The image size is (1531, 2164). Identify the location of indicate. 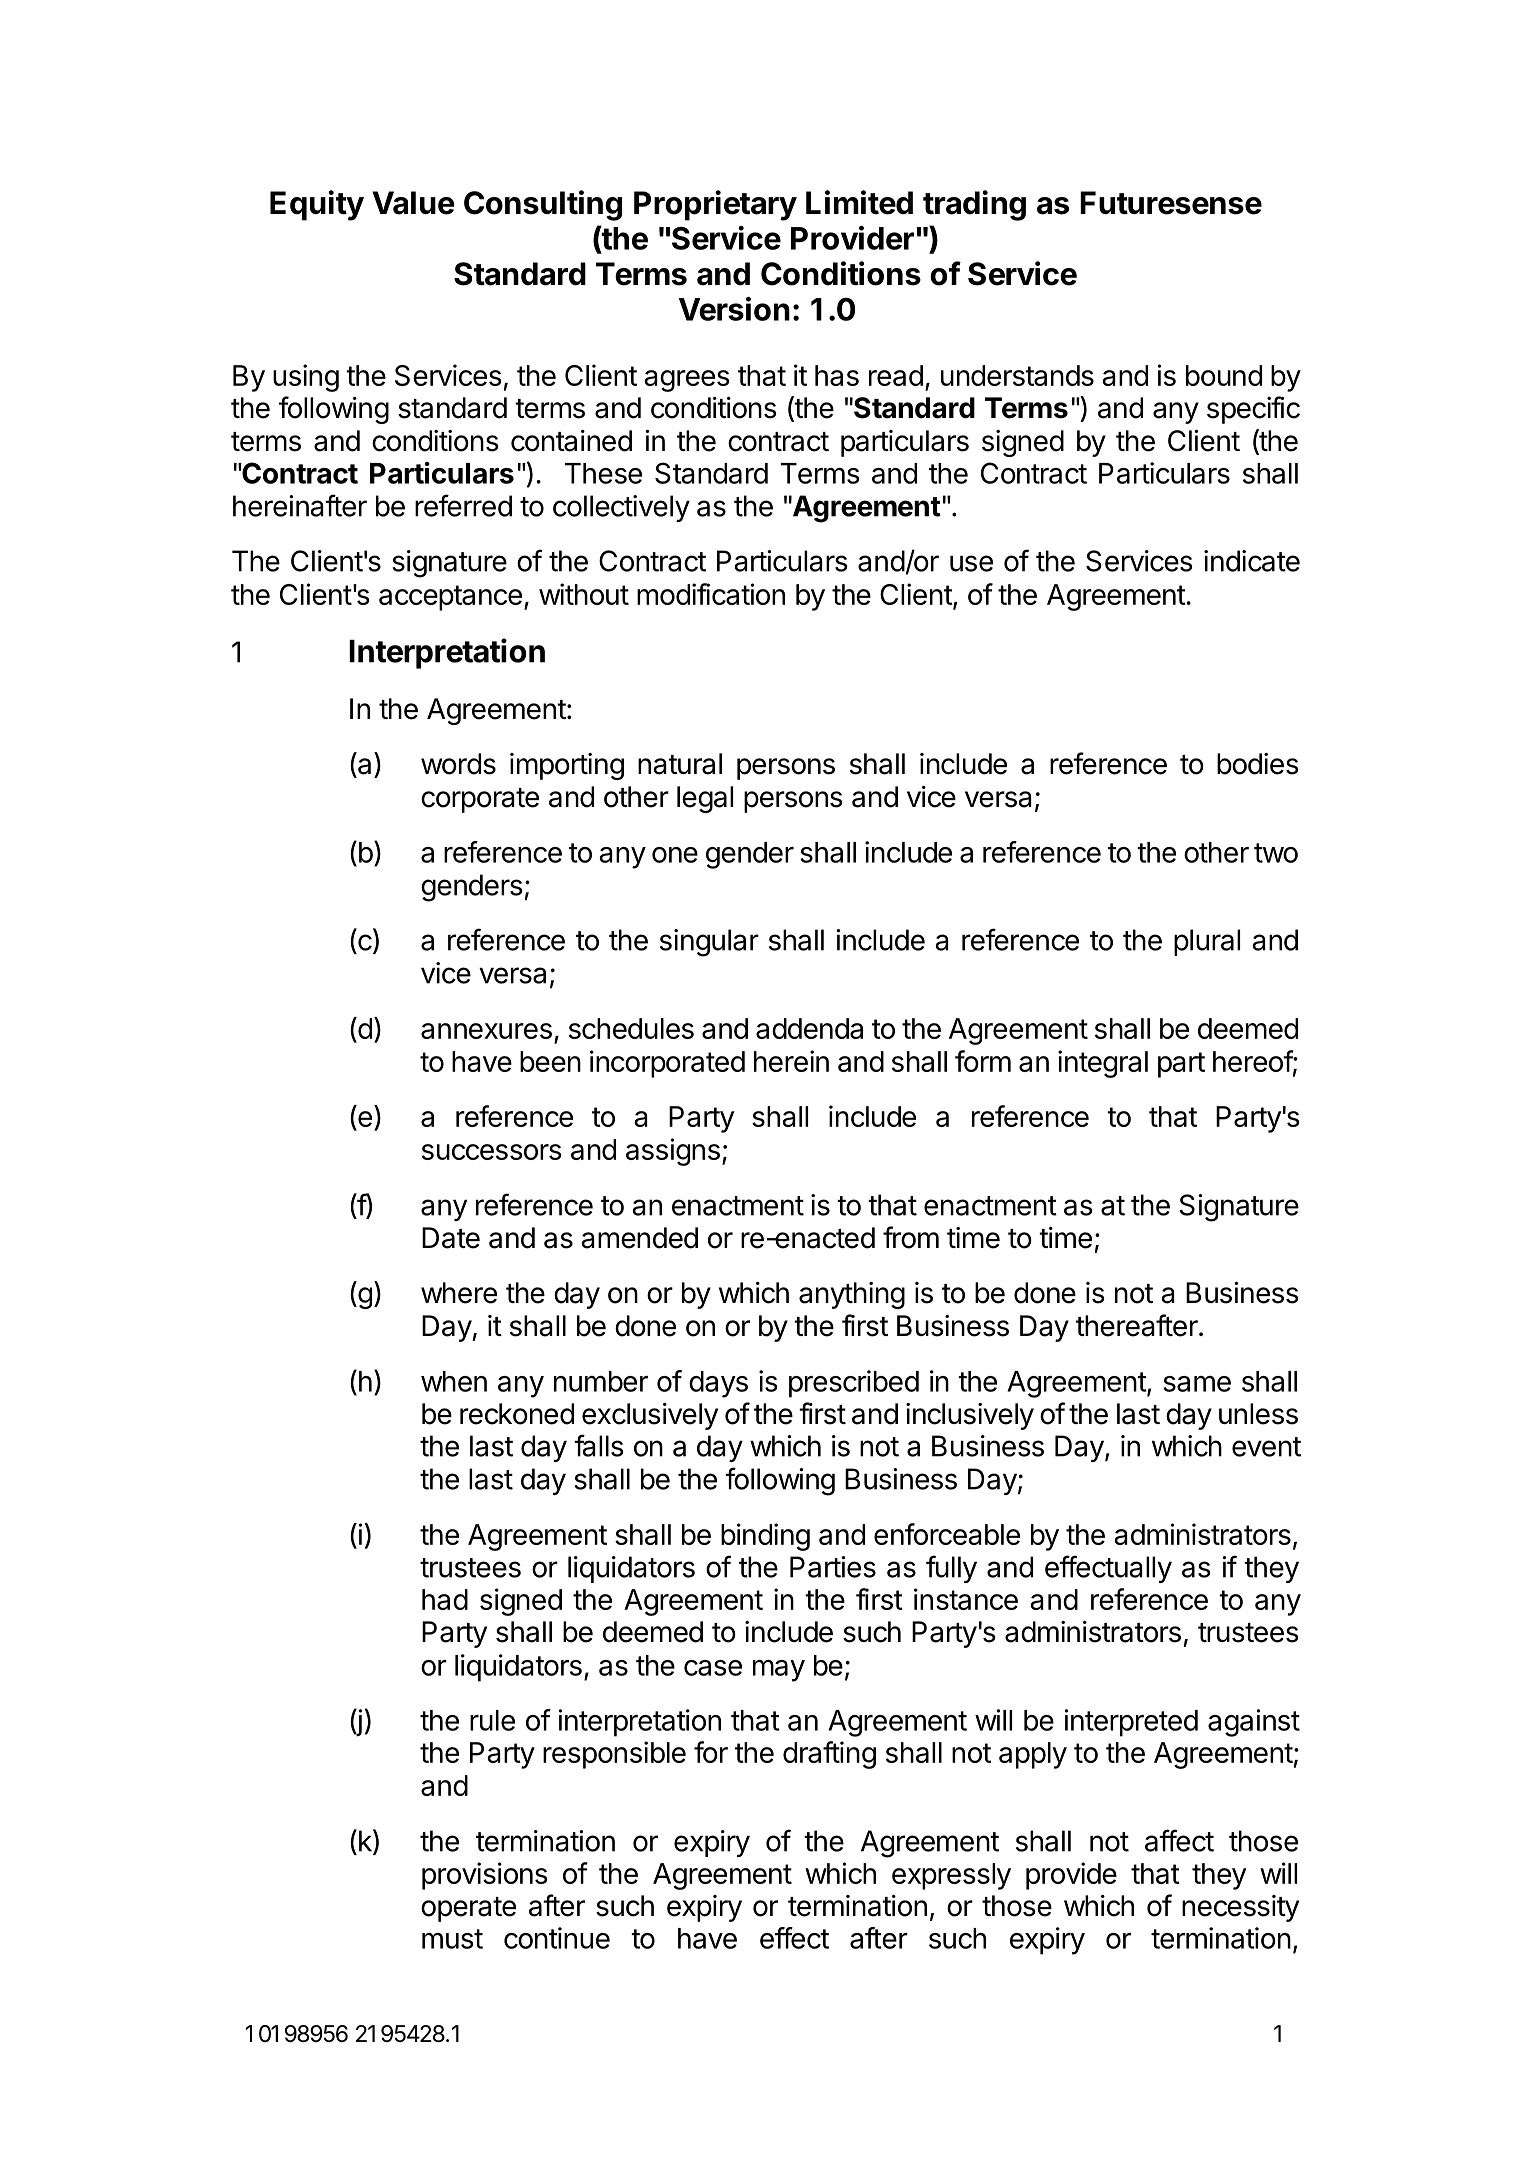
(1252, 561).
